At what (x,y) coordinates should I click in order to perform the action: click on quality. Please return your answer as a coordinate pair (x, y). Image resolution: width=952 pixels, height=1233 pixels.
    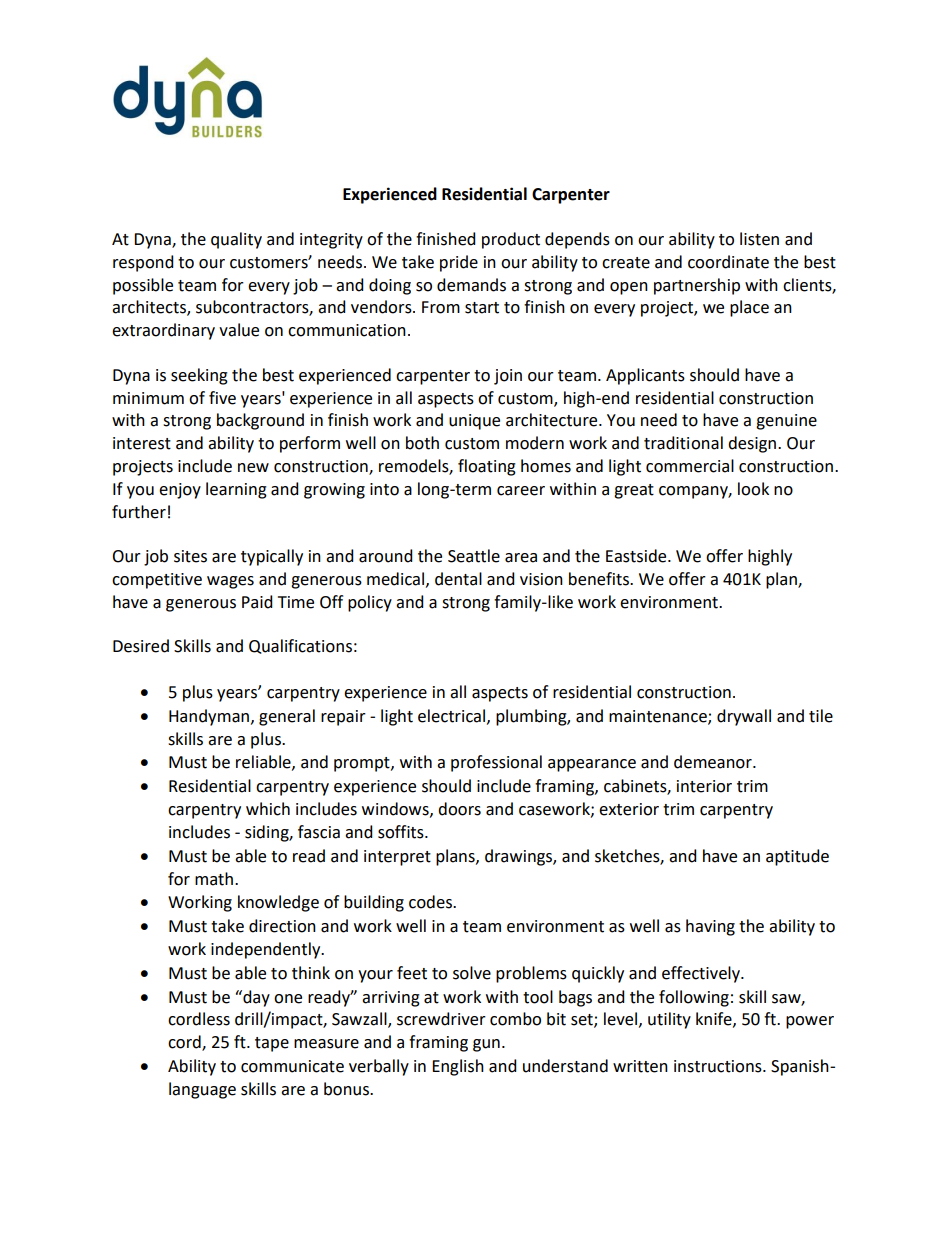
    Looking at the image, I should click on (236, 240).
